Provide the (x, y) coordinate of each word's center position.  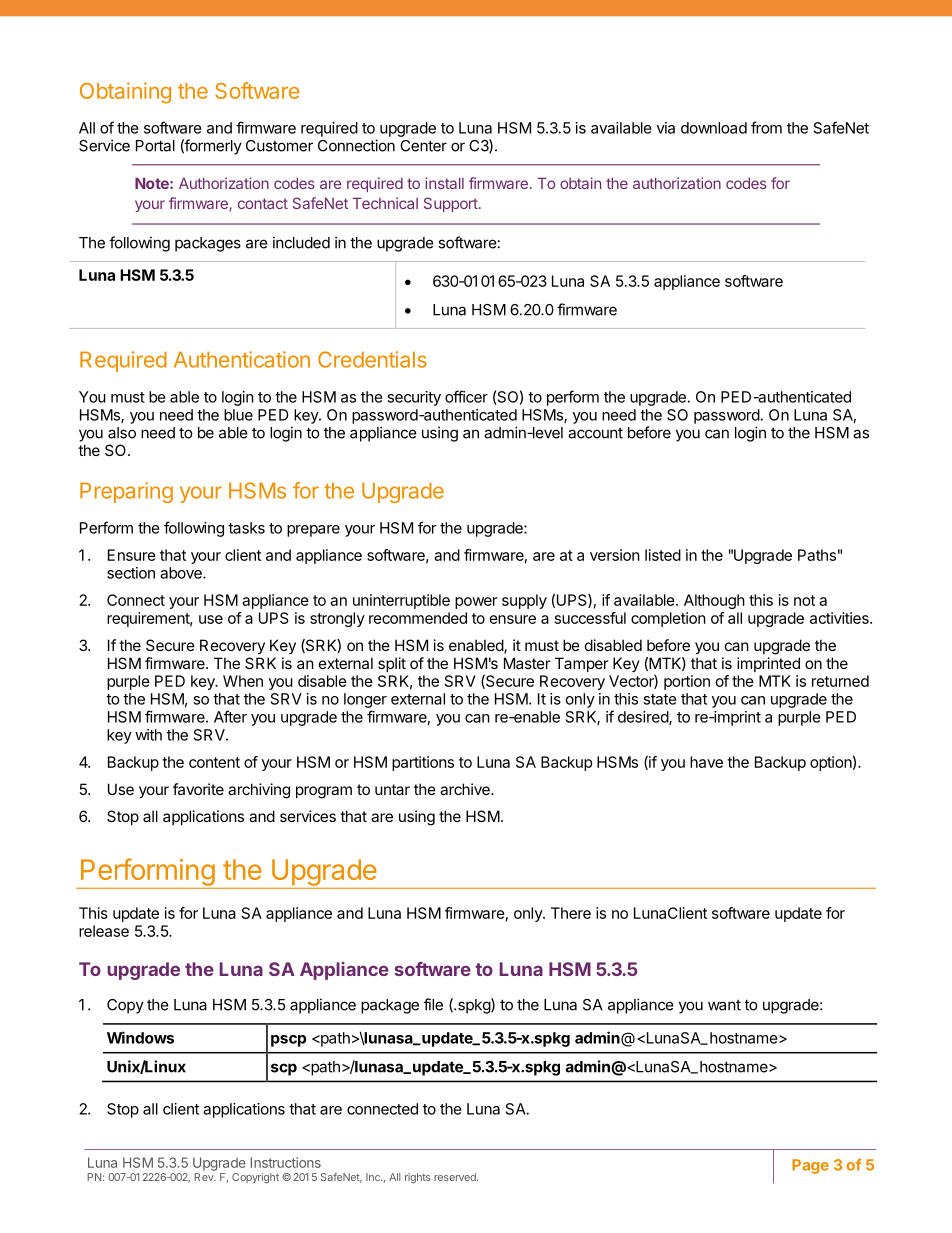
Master (527, 663)
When (243, 681)
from (766, 127)
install (444, 183)
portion (687, 682)
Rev (205, 1177)
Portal (155, 146)
